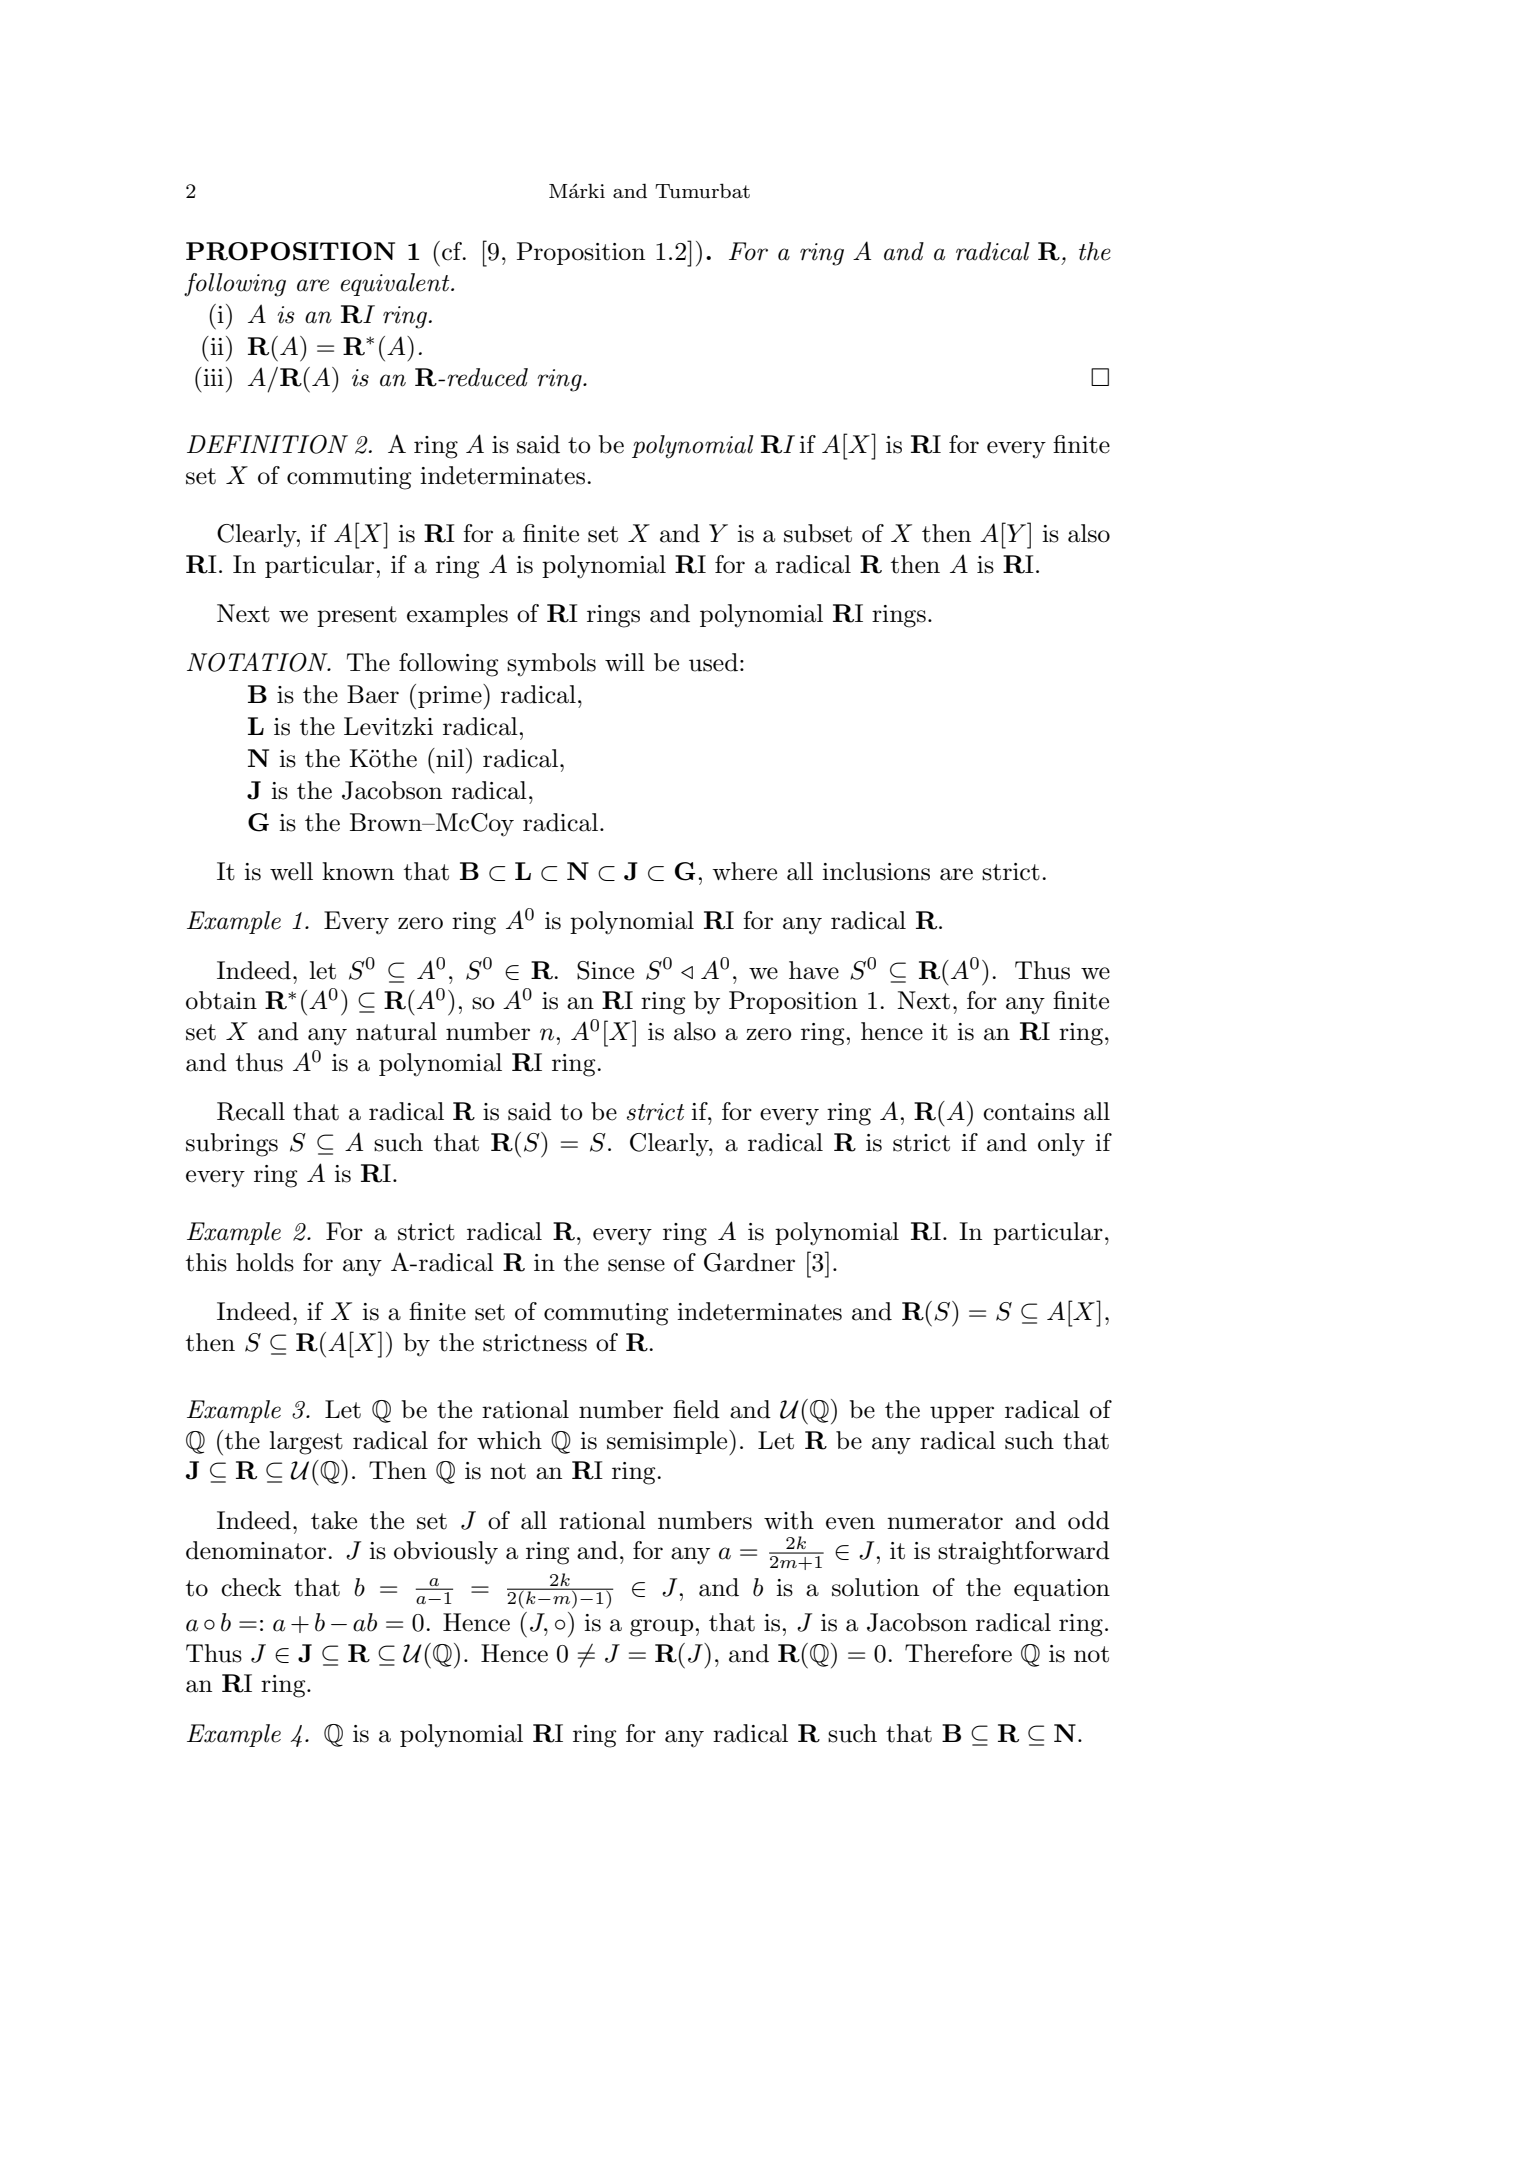  Describe the element at coordinates (258, 662) in the page. I see `NOTATION` at that location.
